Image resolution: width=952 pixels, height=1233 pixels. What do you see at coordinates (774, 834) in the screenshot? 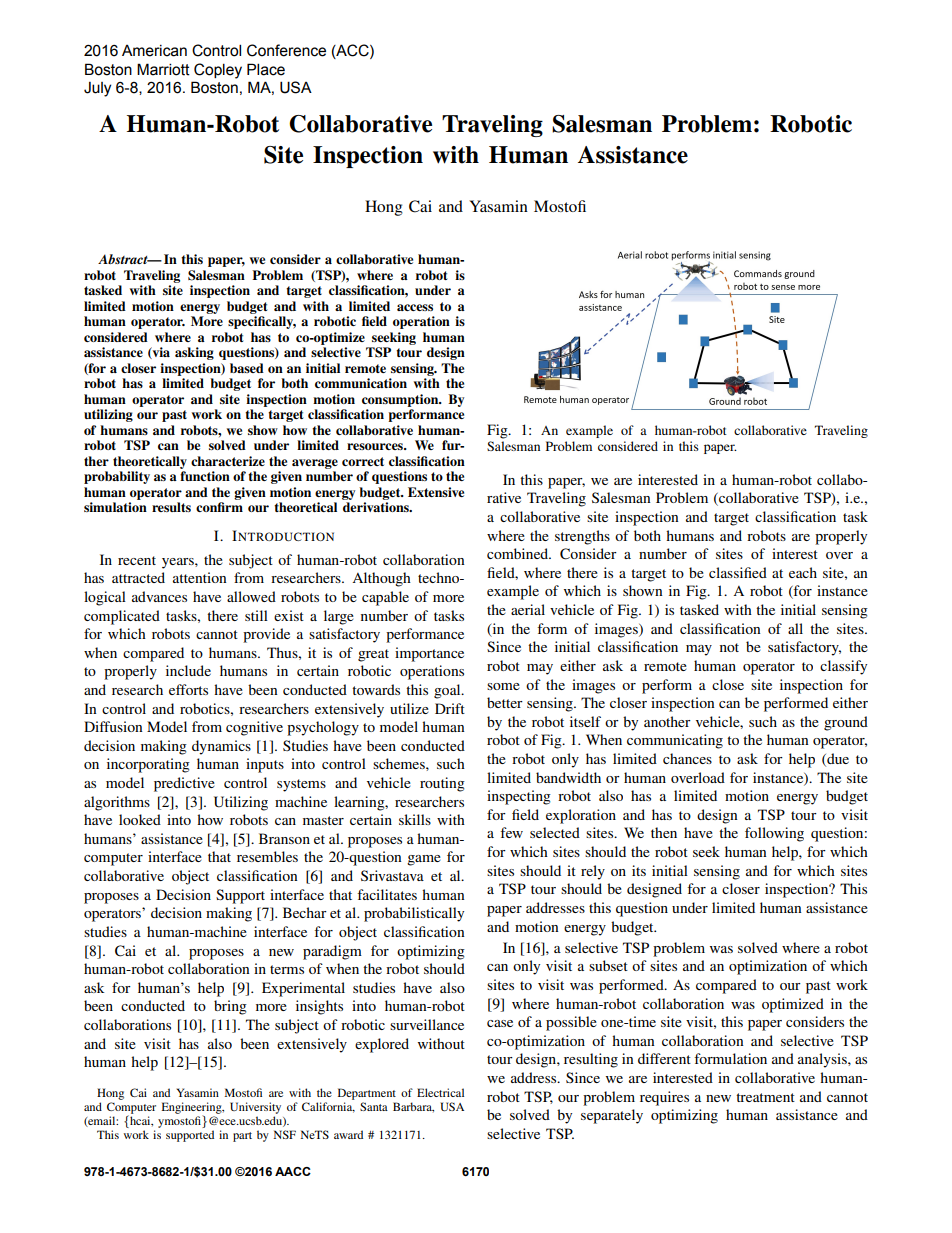
I see `following` at bounding box center [774, 834].
